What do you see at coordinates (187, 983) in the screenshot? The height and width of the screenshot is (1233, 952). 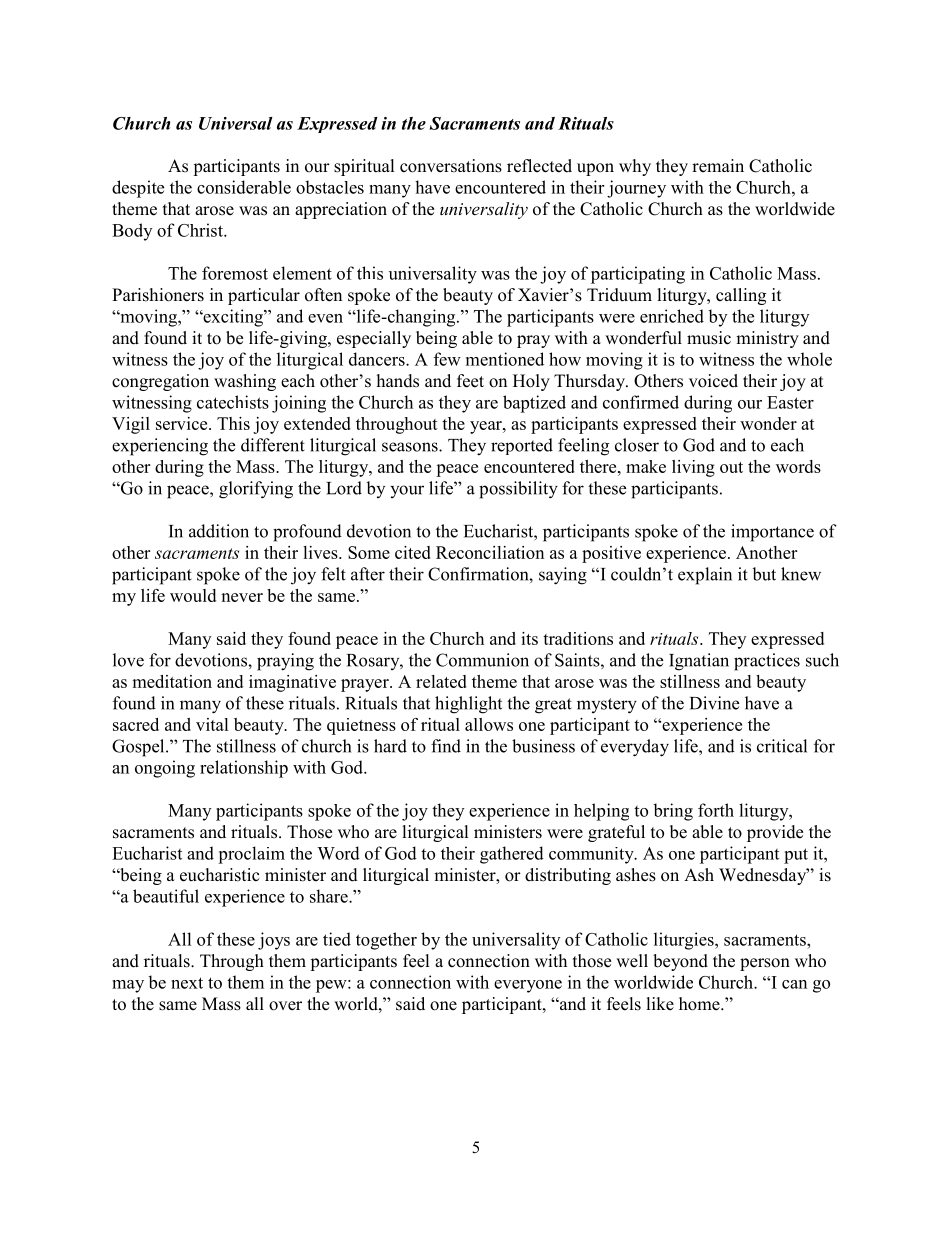 I see `next` at bounding box center [187, 983].
